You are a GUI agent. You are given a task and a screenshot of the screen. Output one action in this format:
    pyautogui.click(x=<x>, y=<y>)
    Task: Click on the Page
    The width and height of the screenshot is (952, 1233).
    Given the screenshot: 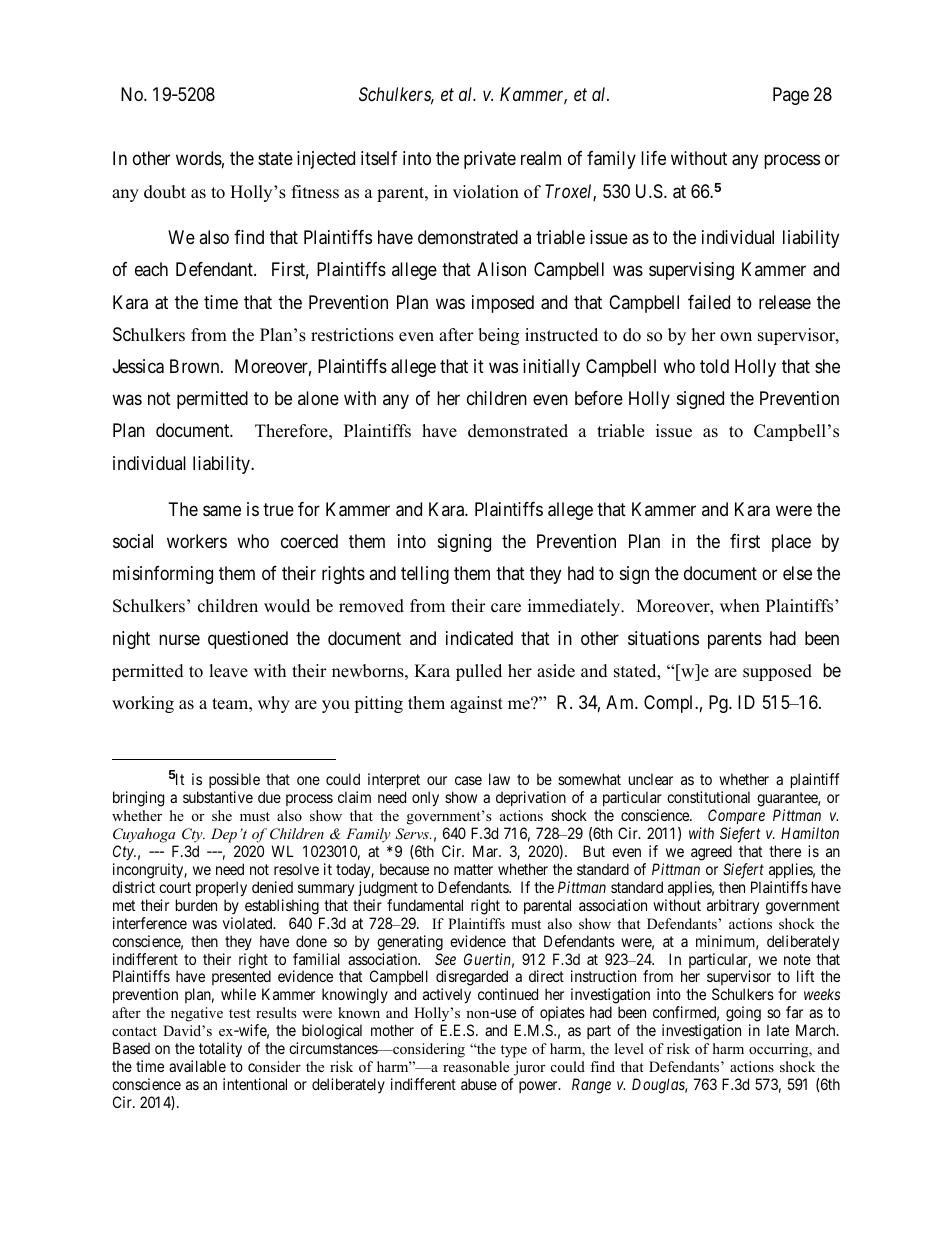 What is the action you would take?
    pyautogui.click(x=791, y=96)
